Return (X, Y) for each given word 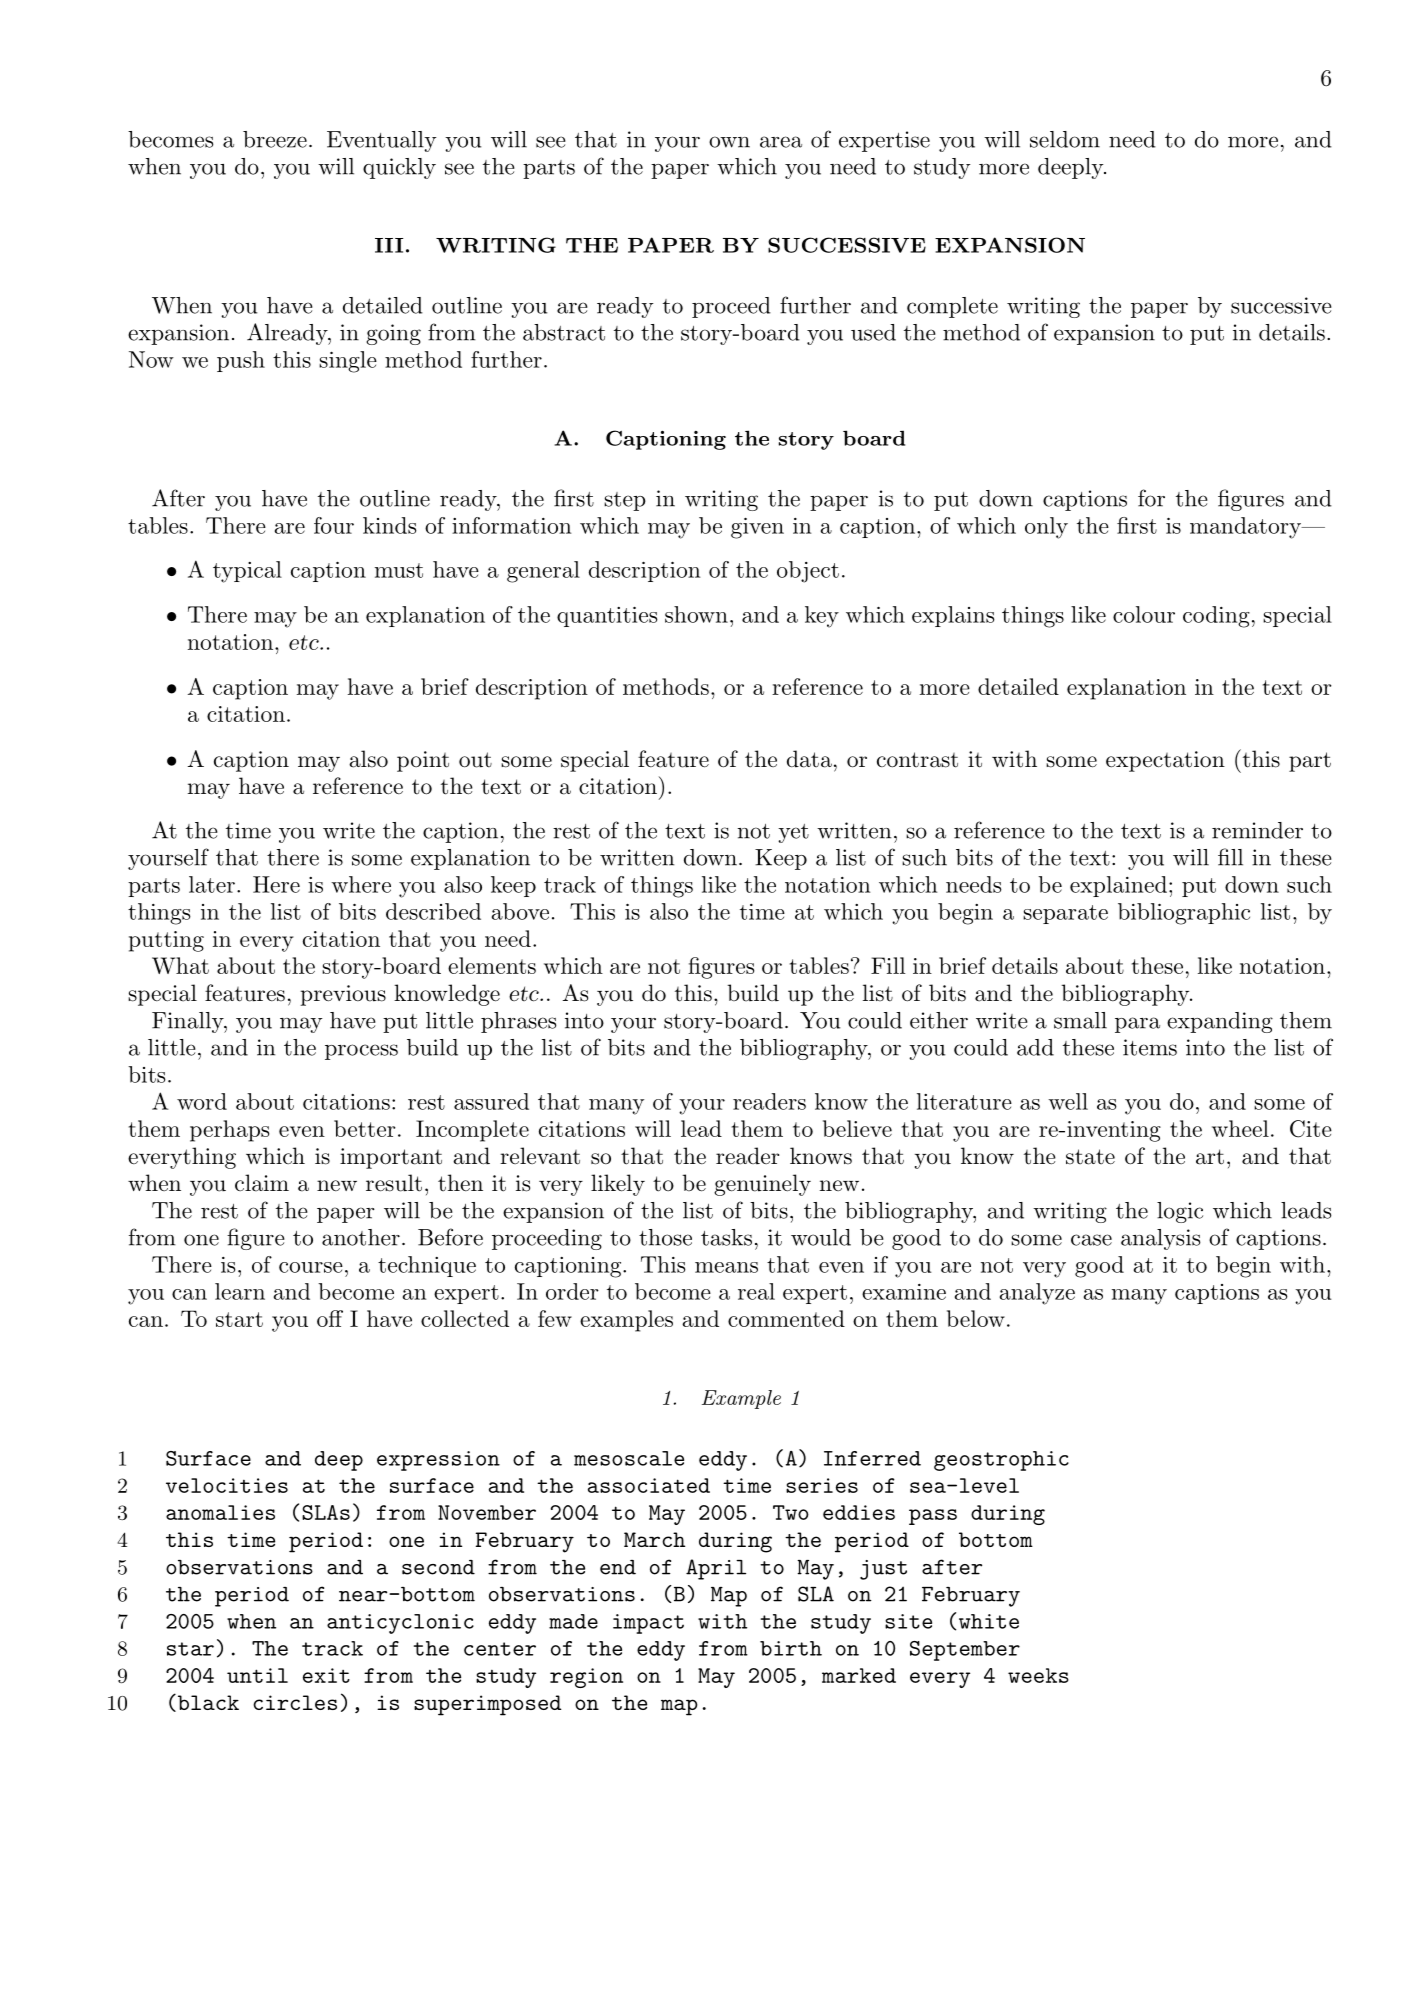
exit (326, 1675)
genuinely (762, 1185)
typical (247, 572)
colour (1144, 614)
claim (262, 1183)
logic (1180, 1212)
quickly (399, 168)
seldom (1065, 139)
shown (696, 614)
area (781, 142)
